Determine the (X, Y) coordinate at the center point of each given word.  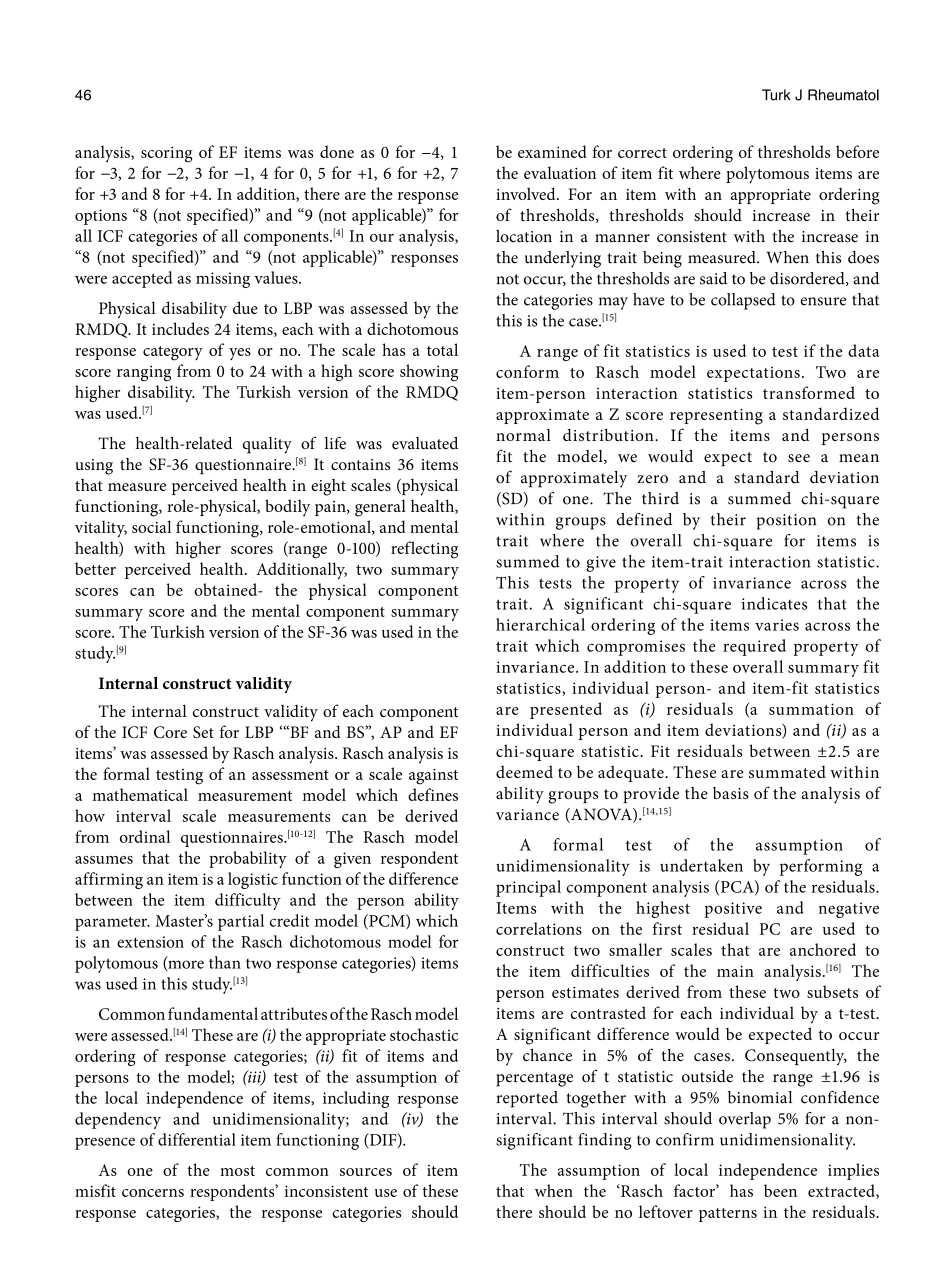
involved (527, 193)
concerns (153, 1193)
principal (528, 888)
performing (821, 867)
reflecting (424, 550)
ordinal (145, 836)
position (786, 522)
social (151, 526)
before (857, 151)
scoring (167, 154)
